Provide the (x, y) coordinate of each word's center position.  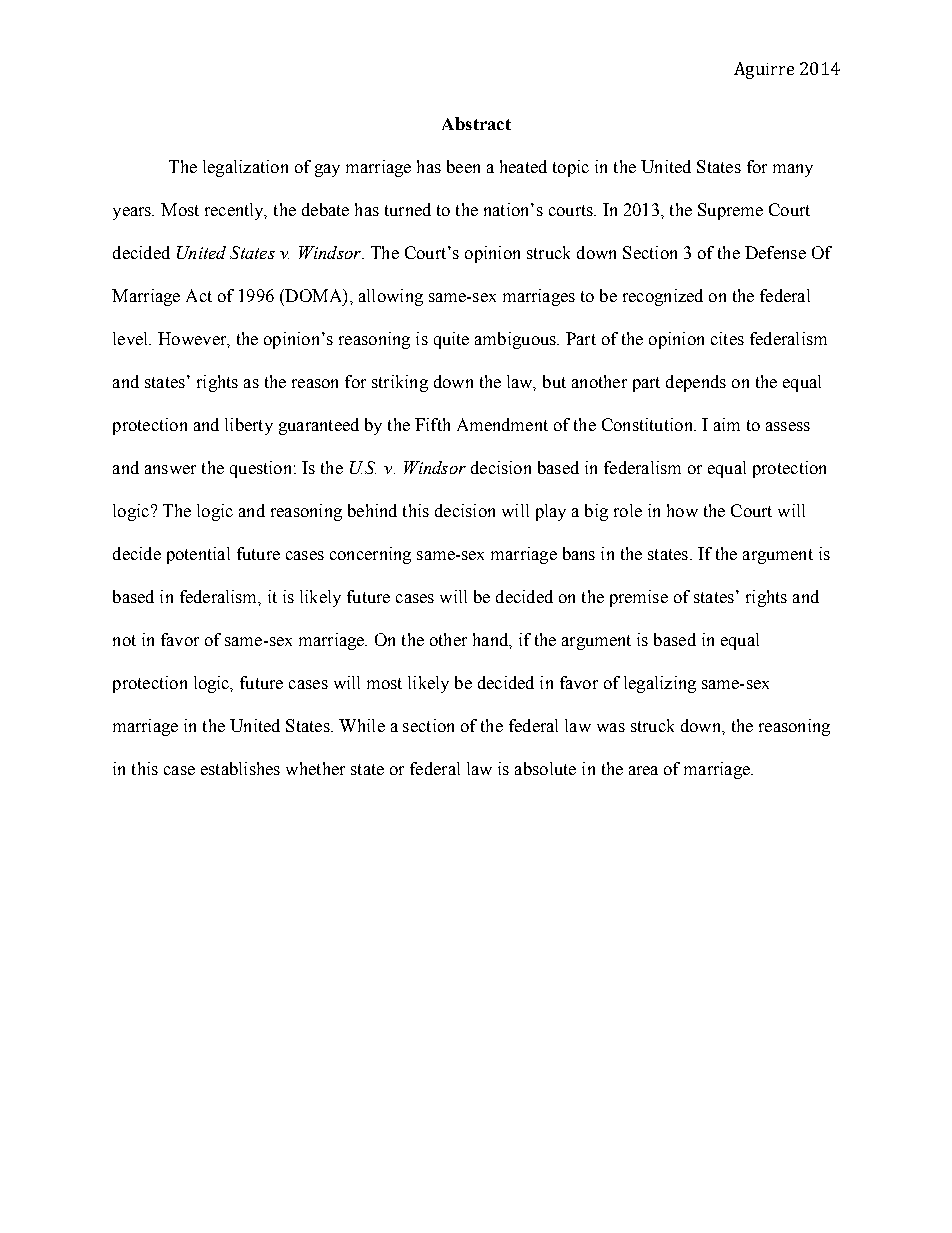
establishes (240, 768)
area (643, 770)
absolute (545, 768)
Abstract (476, 123)
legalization (245, 168)
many (793, 170)
